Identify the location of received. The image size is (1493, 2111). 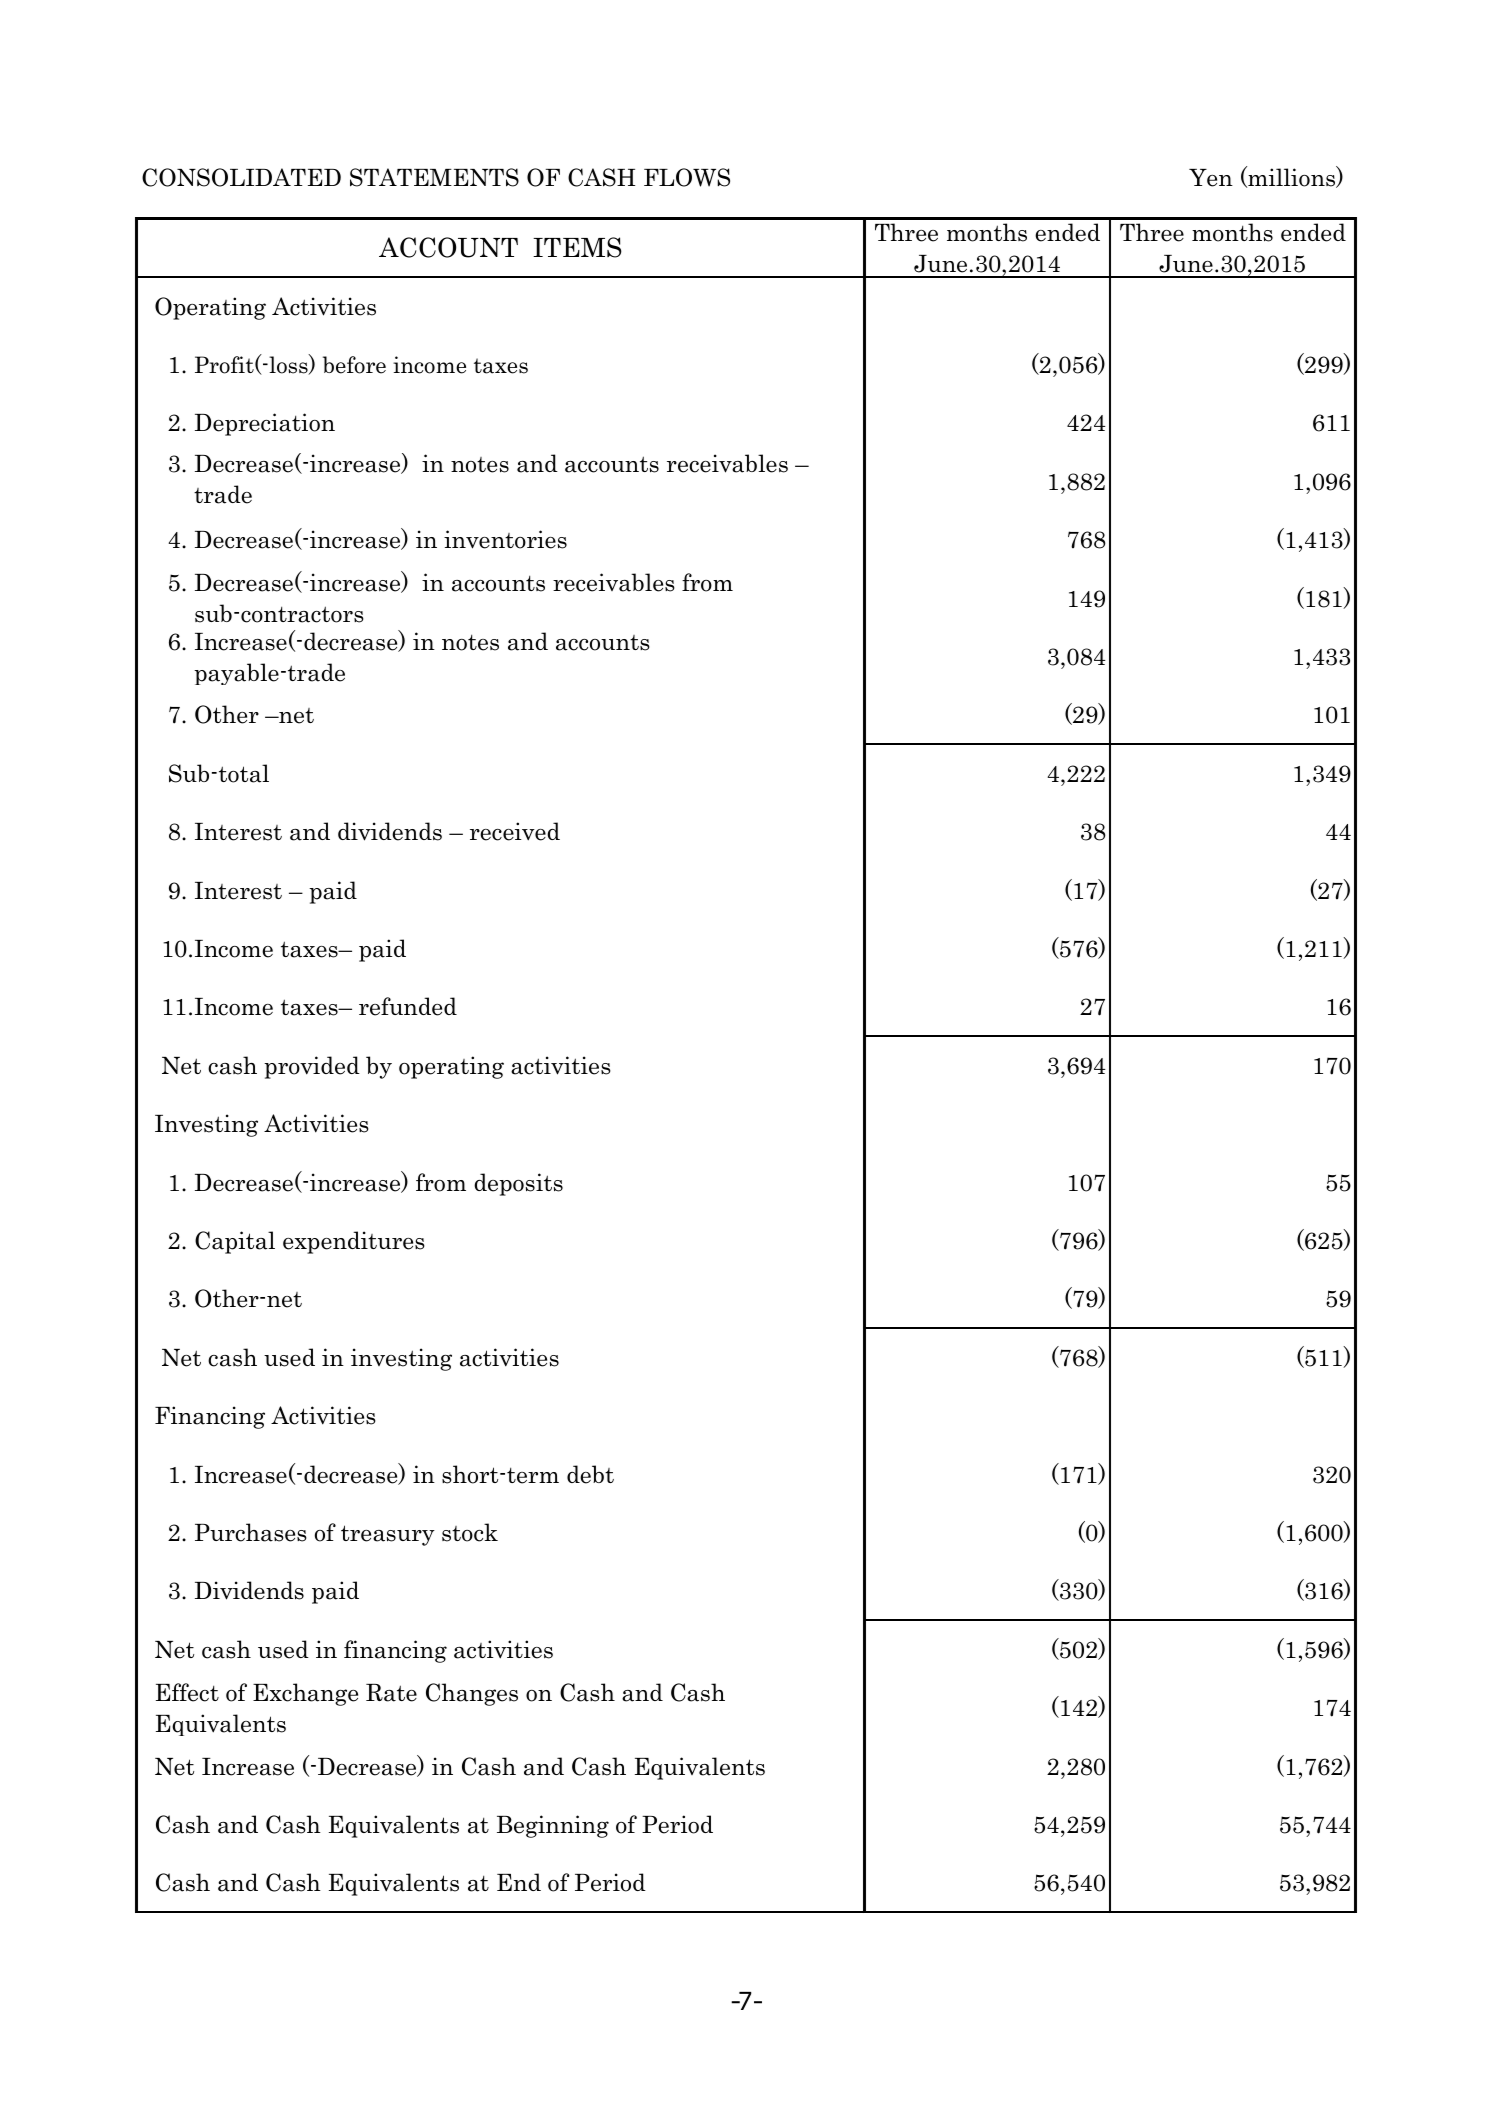
(515, 831).
